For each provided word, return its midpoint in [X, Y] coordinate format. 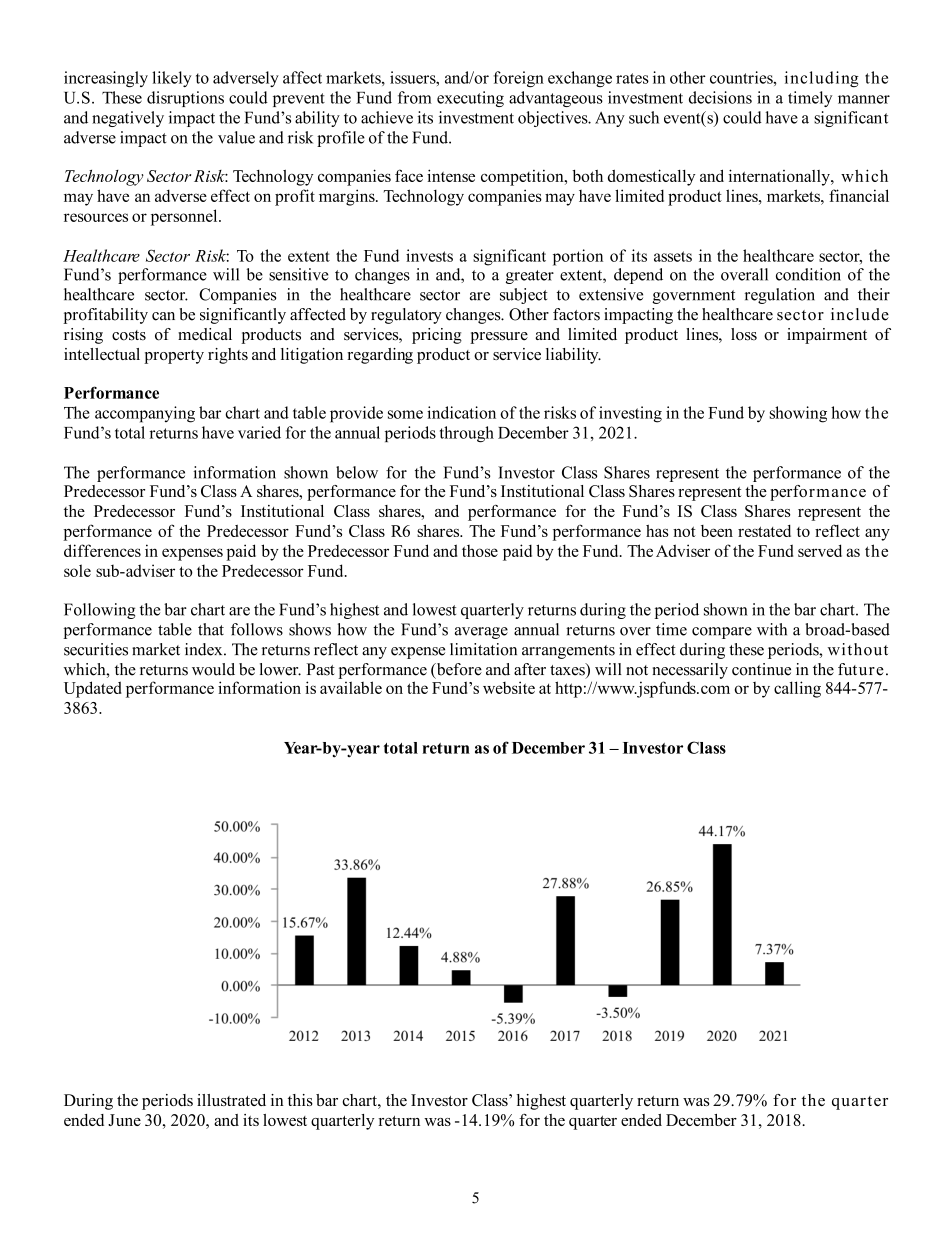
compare [722, 633]
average [481, 633]
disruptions [185, 99]
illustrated [231, 1100]
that [211, 629]
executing [470, 99]
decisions [720, 97]
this [300, 1100]
